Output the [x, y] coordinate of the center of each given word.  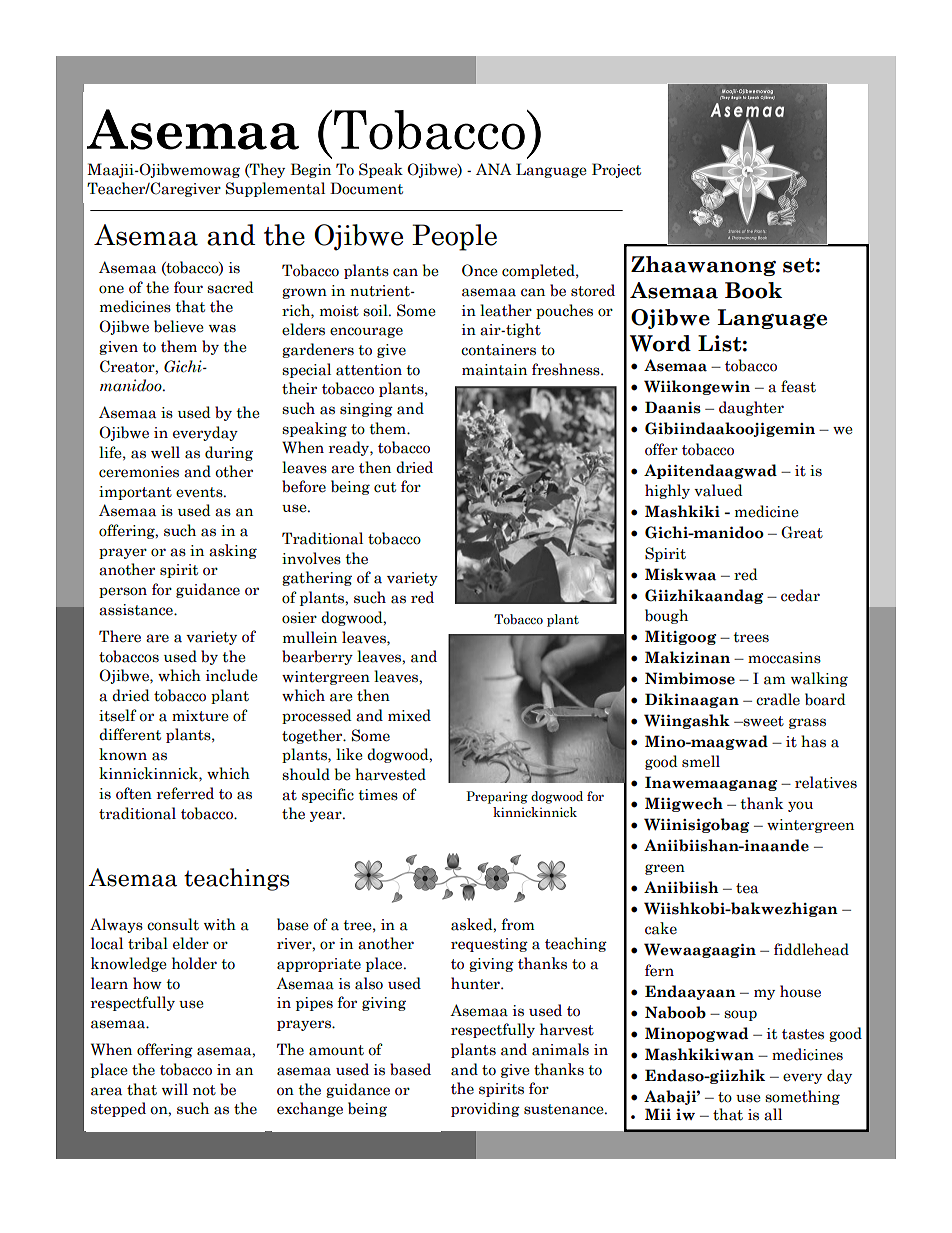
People [454, 237]
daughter [751, 408]
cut [385, 487]
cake [661, 928]
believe [179, 326]
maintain [494, 370]
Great [802, 532]
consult [173, 924]
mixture [200, 716]
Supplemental [275, 189]
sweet [762, 721]
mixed [409, 715]
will [175, 1089]
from [517, 924]
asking [233, 551]
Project [616, 170]
